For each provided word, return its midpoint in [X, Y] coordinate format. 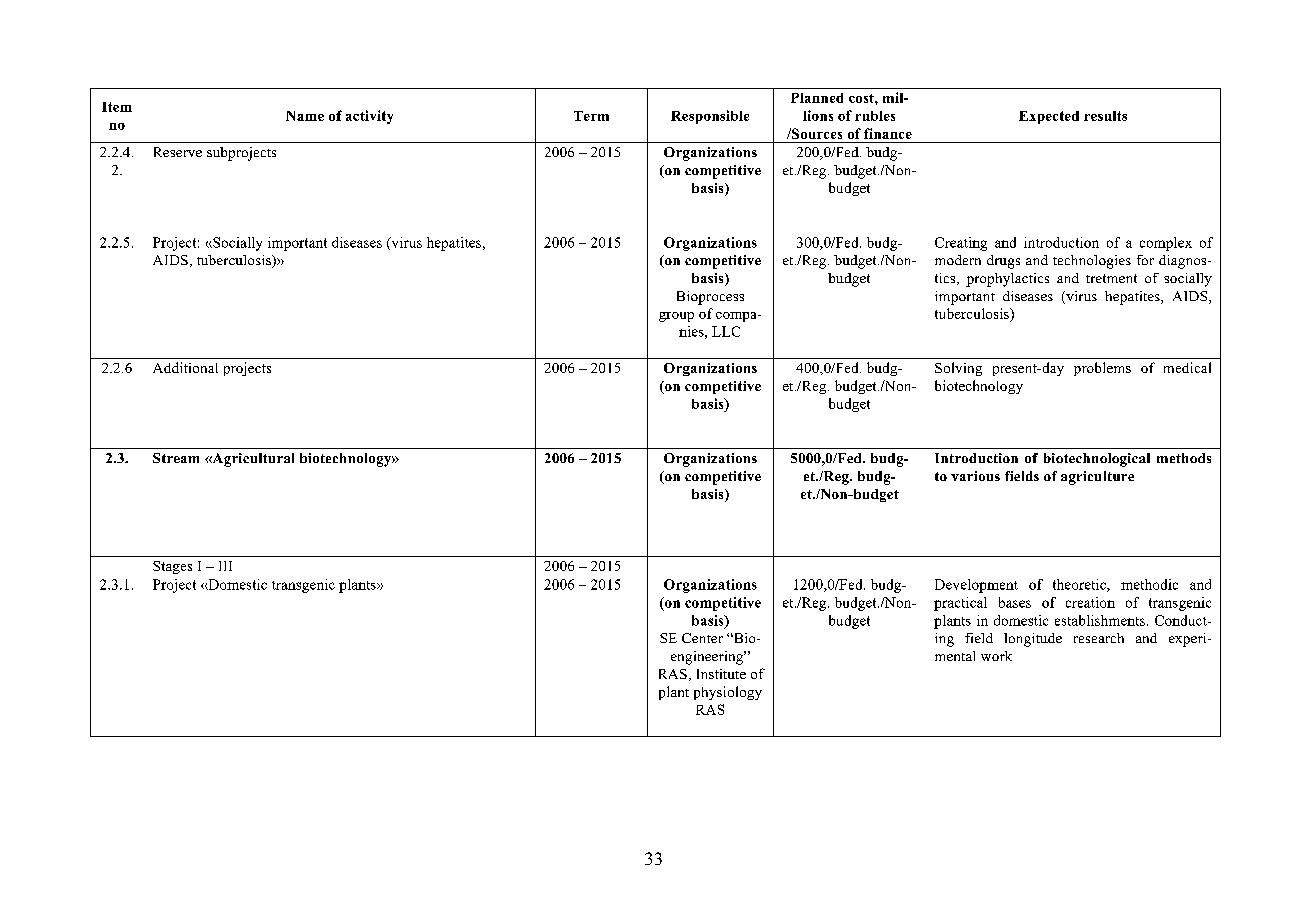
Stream [176, 458]
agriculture [1097, 478]
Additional [185, 367]
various [975, 476]
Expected [1049, 117]
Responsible [710, 117]
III [225, 566]
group [676, 317]
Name [305, 116]
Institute [721, 674]
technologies [1092, 262]
